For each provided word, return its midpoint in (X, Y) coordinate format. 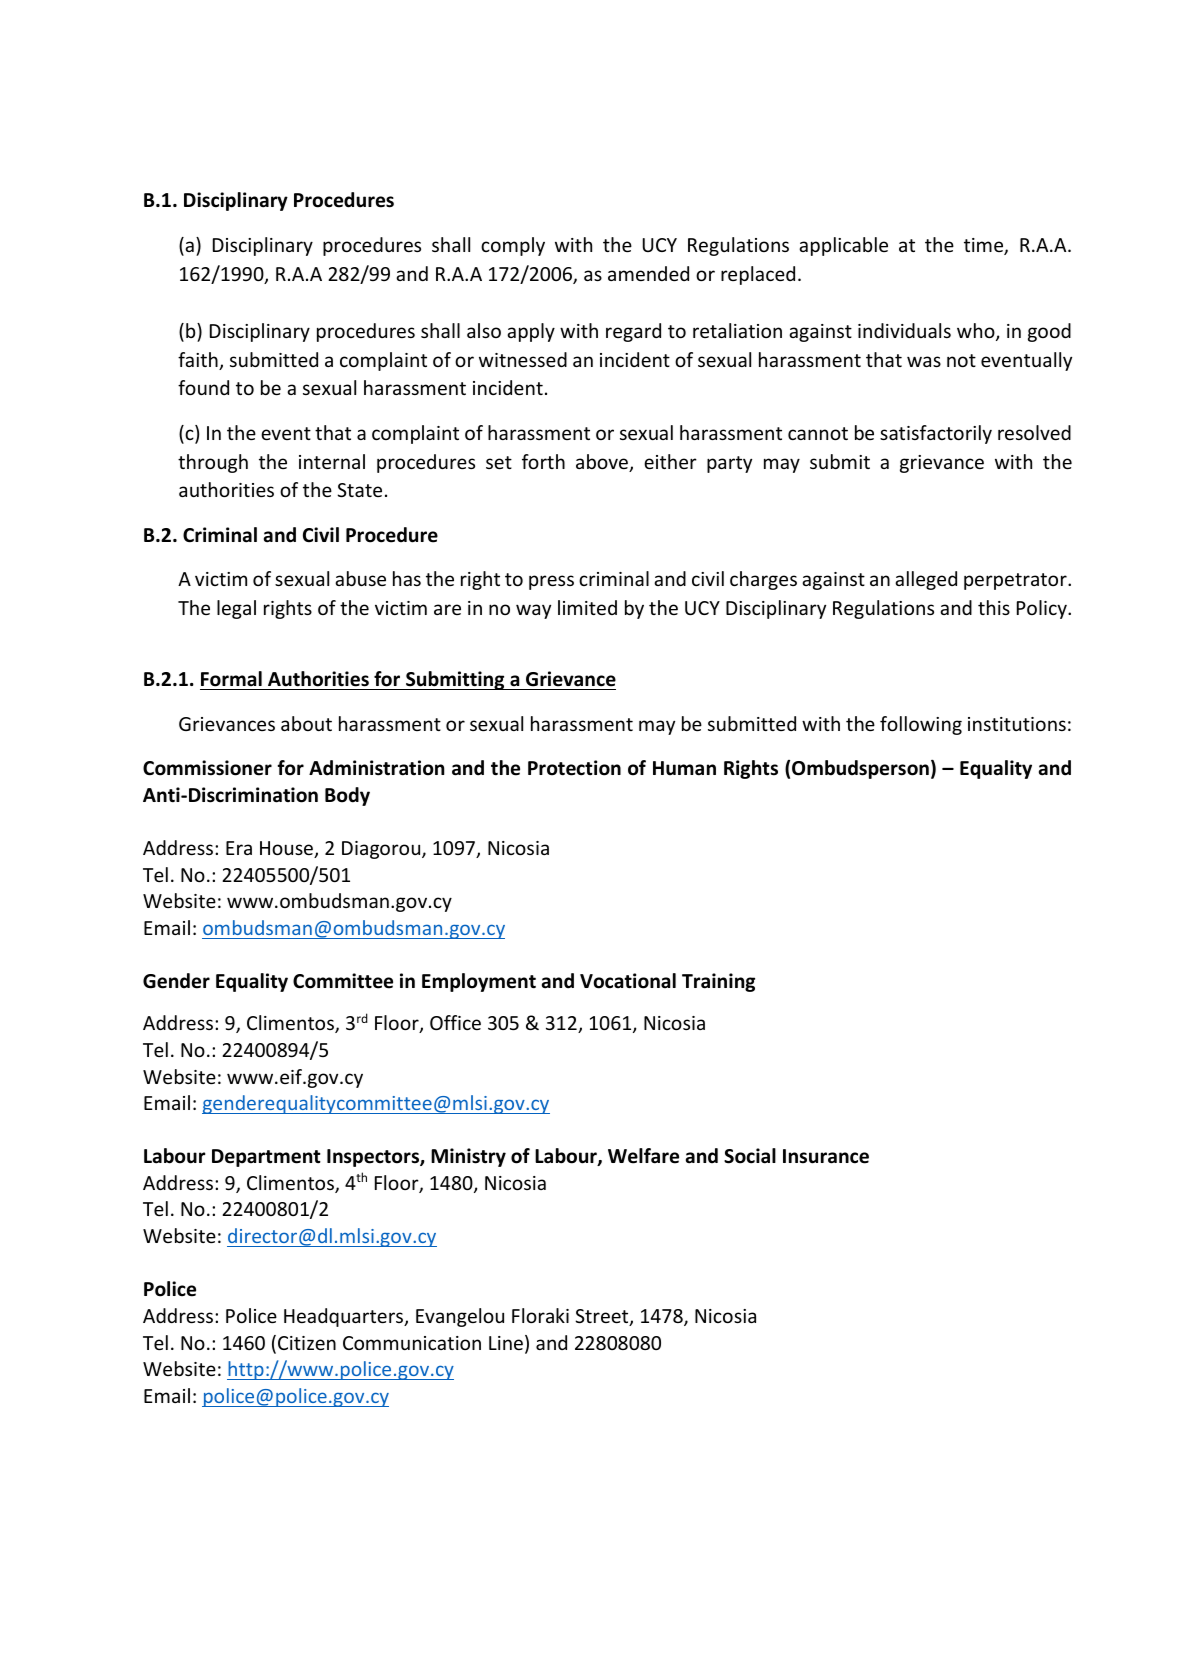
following (921, 725)
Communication (412, 1343)
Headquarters (345, 1317)
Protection (574, 768)
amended (648, 273)
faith (199, 361)
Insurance (826, 1156)
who (977, 332)
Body (347, 796)
